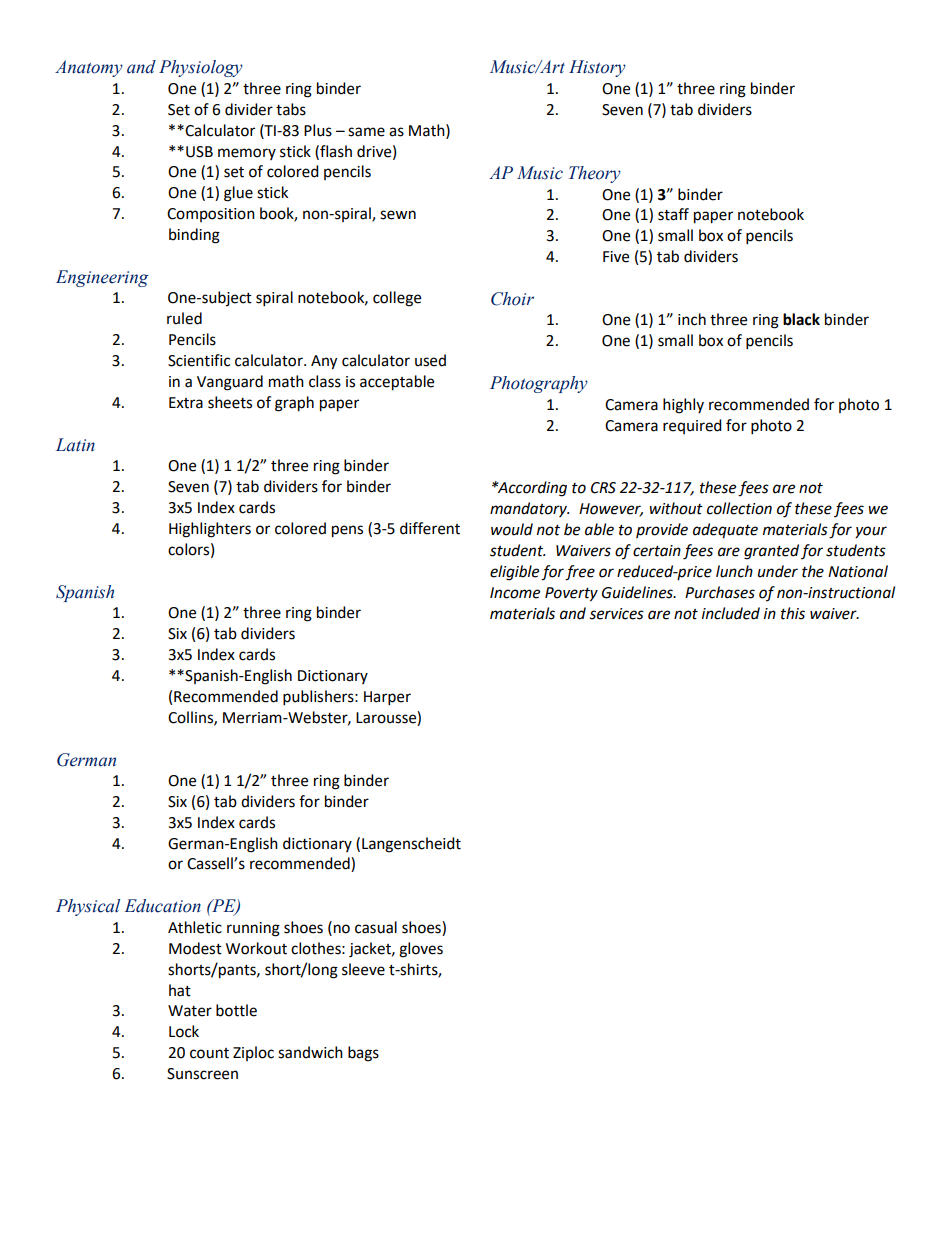 This screenshot has width=952, height=1233. What do you see at coordinates (210, 530) in the screenshot?
I see `Highlighters` at bounding box center [210, 530].
